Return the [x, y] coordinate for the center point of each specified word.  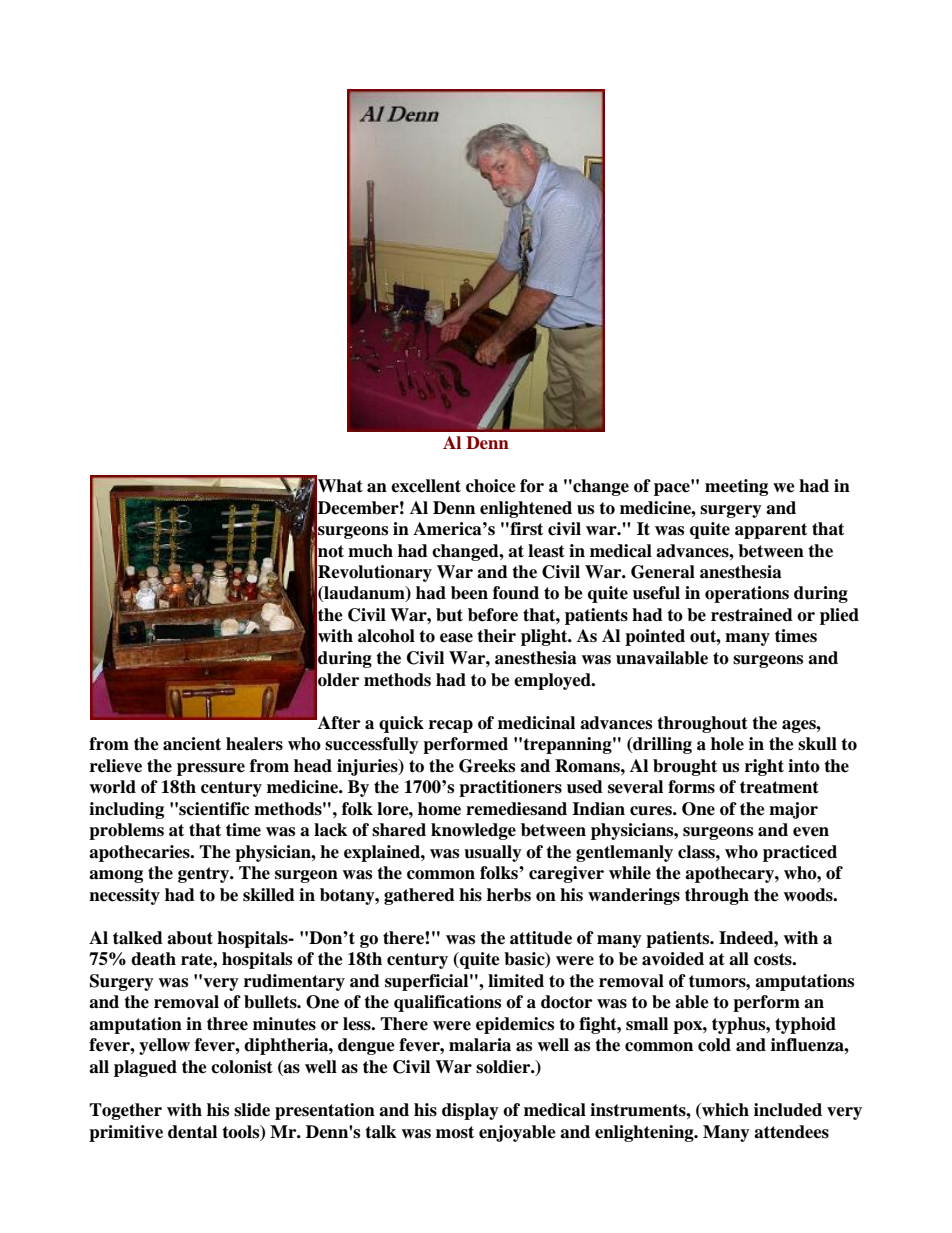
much [370, 551]
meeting [736, 487]
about [190, 938]
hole [727, 744]
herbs [509, 895]
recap [451, 726]
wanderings [634, 896]
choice [491, 486]
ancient [192, 744]
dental [192, 1132]
